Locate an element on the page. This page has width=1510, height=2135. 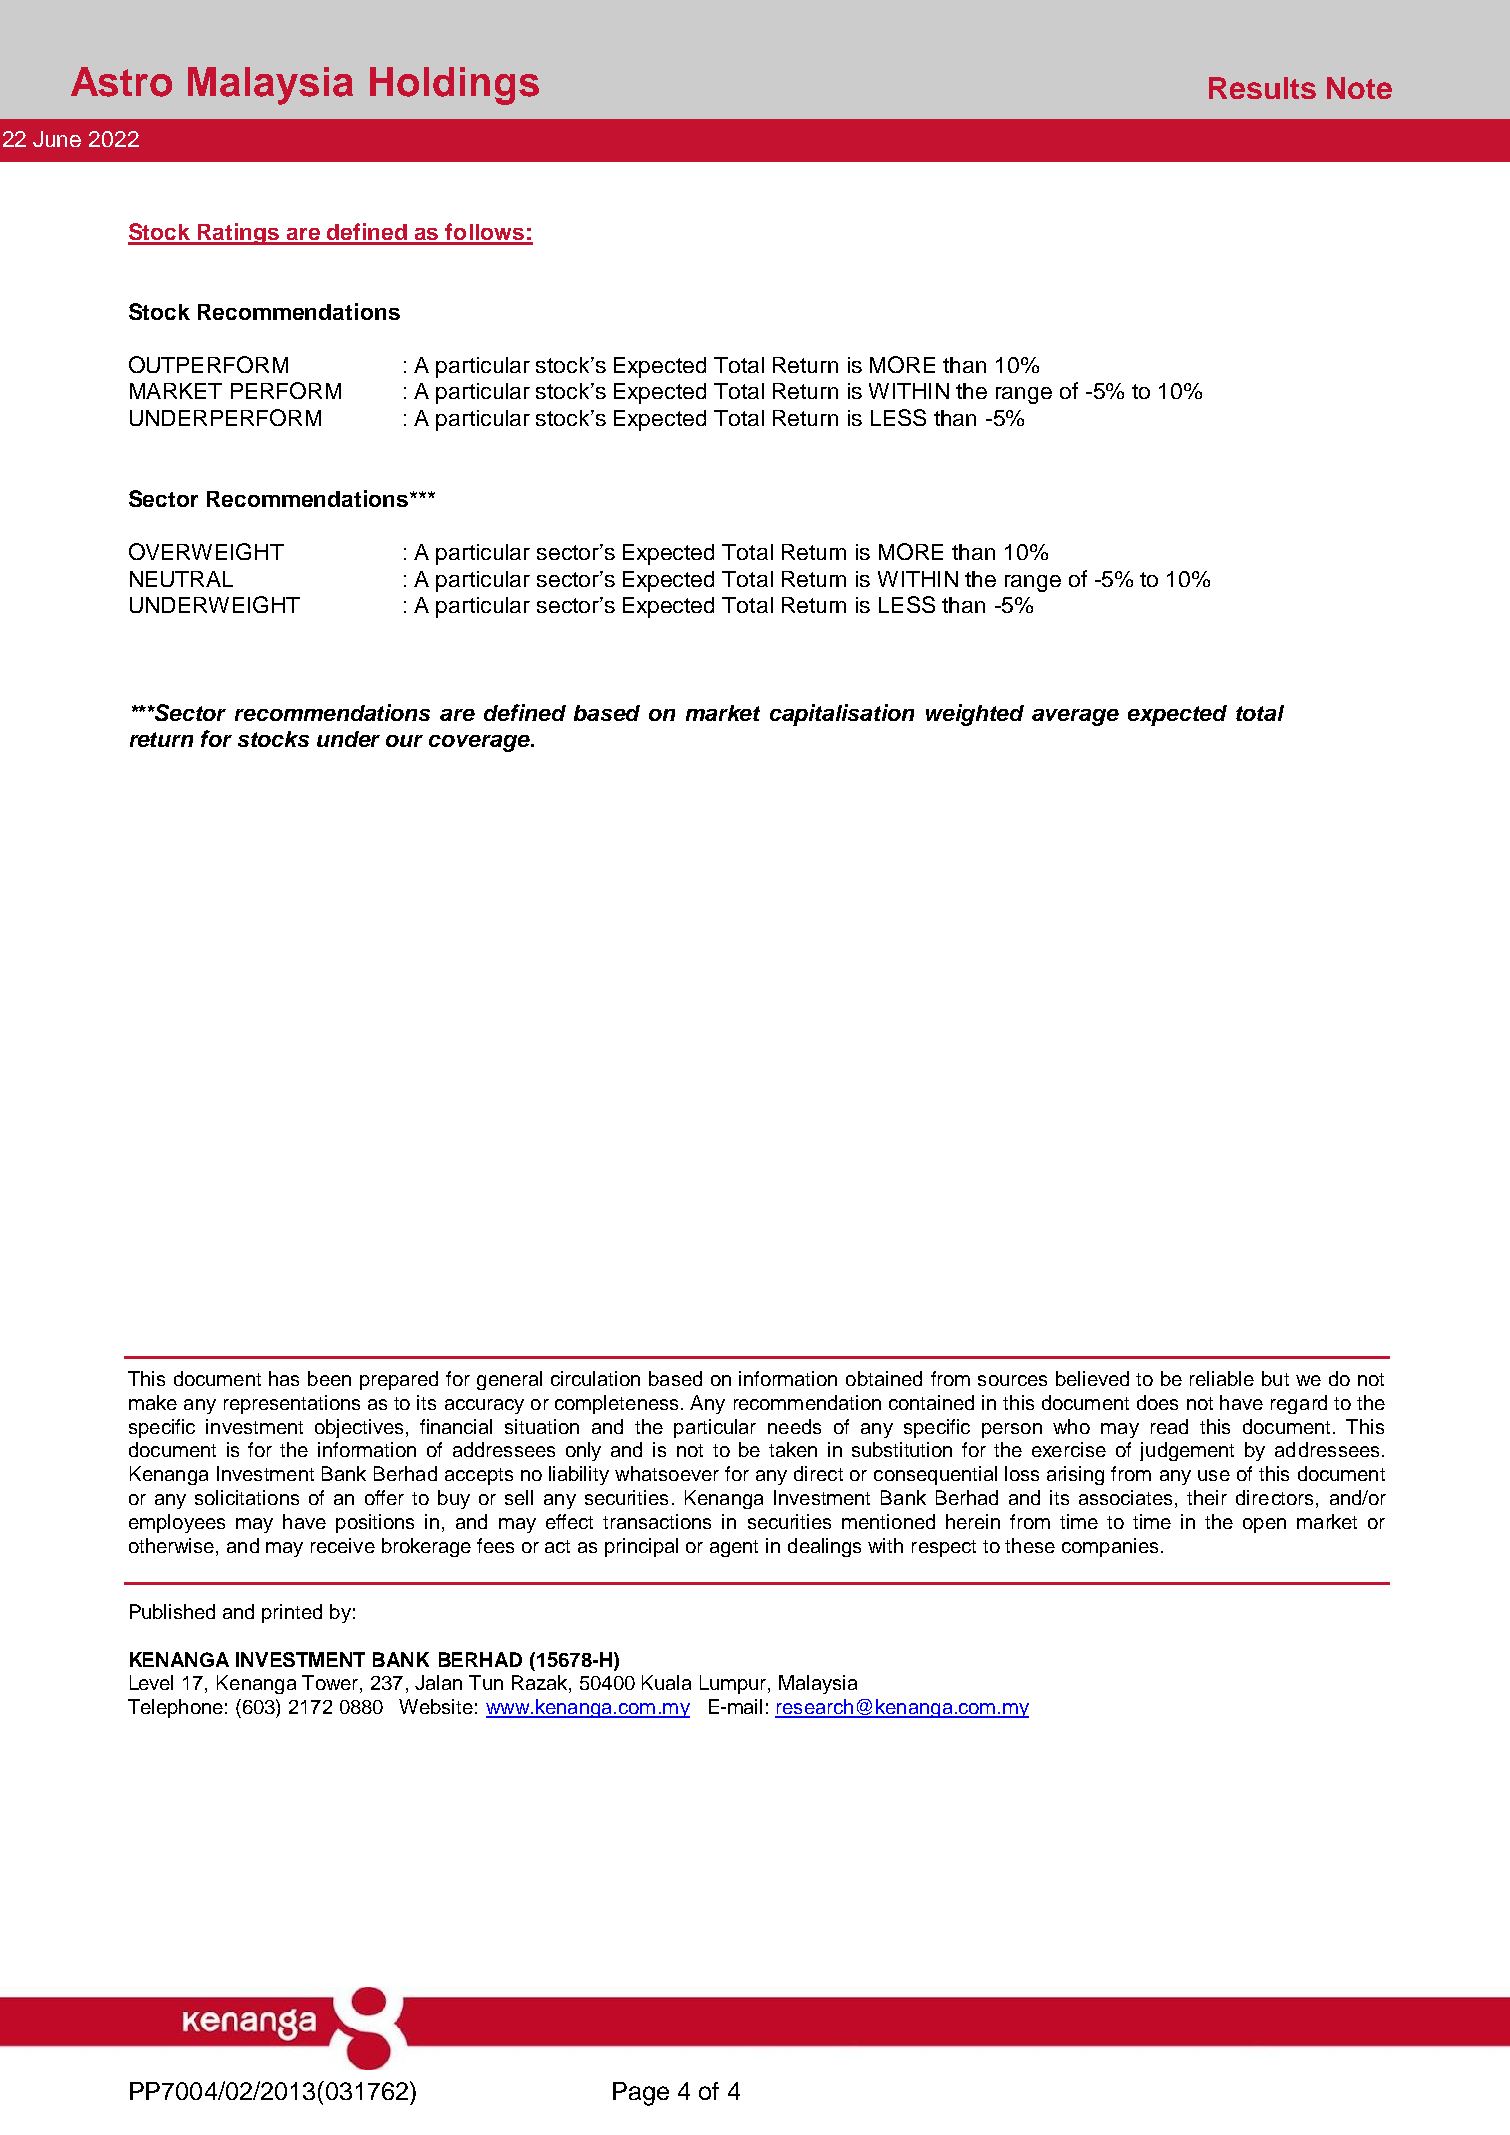
has is located at coordinates (284, 1378).
